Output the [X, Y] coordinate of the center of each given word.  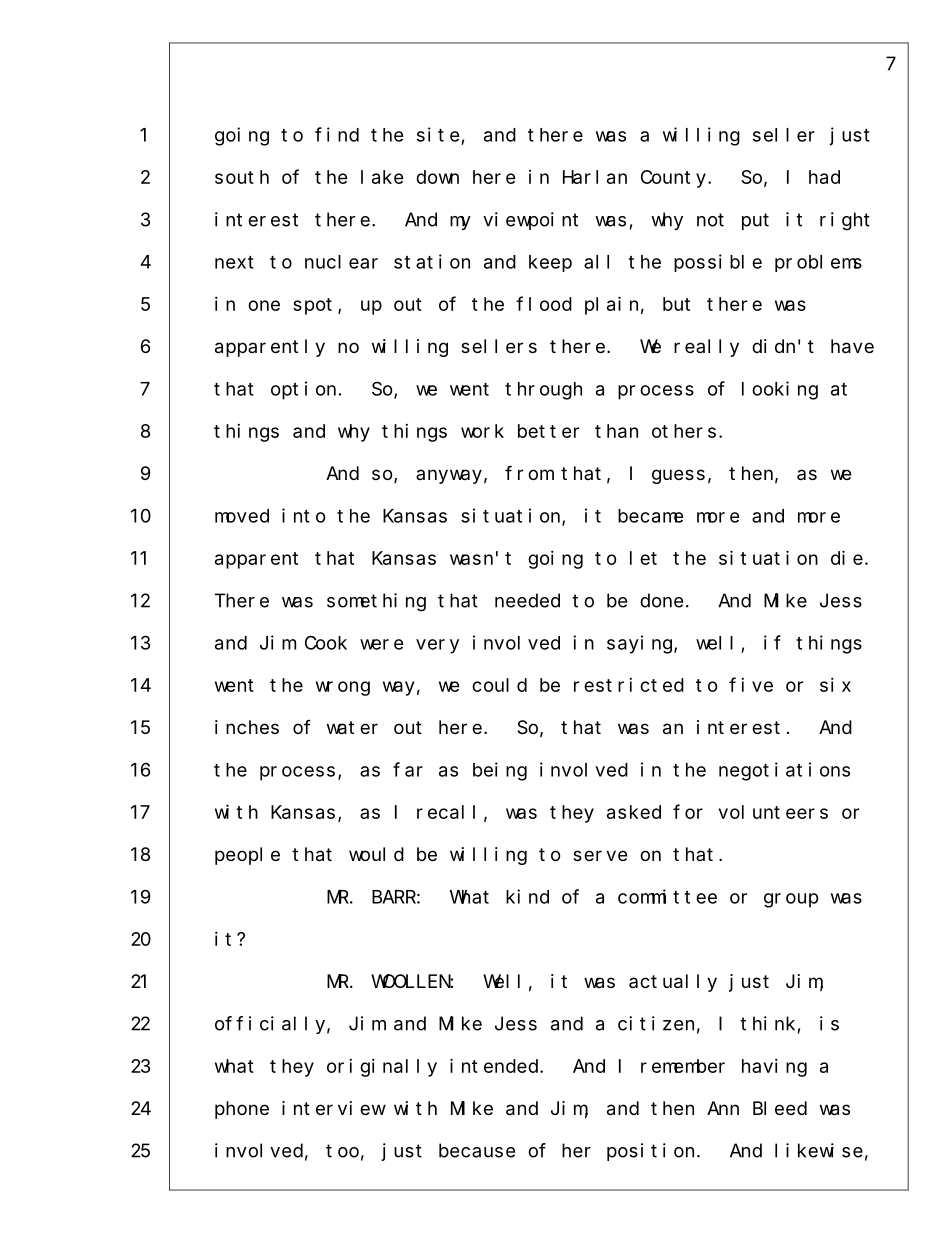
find [337, 134]
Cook [326, 642]
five [751, 684]
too [342, 1151]
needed [527, 600]
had [824, 177]
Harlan [595, 177]
